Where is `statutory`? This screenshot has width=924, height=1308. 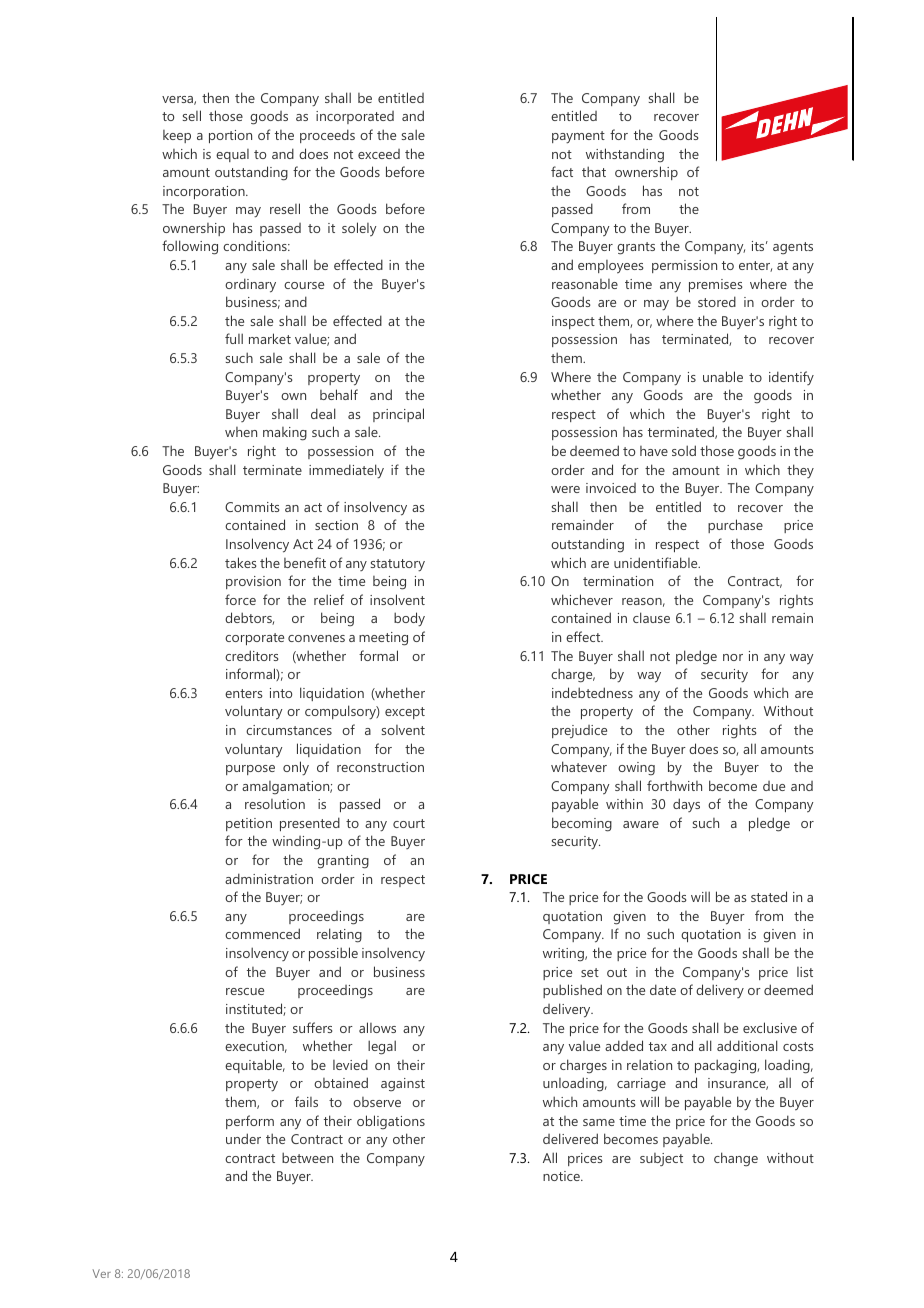
statutory is located at coordinates (398, 565).
